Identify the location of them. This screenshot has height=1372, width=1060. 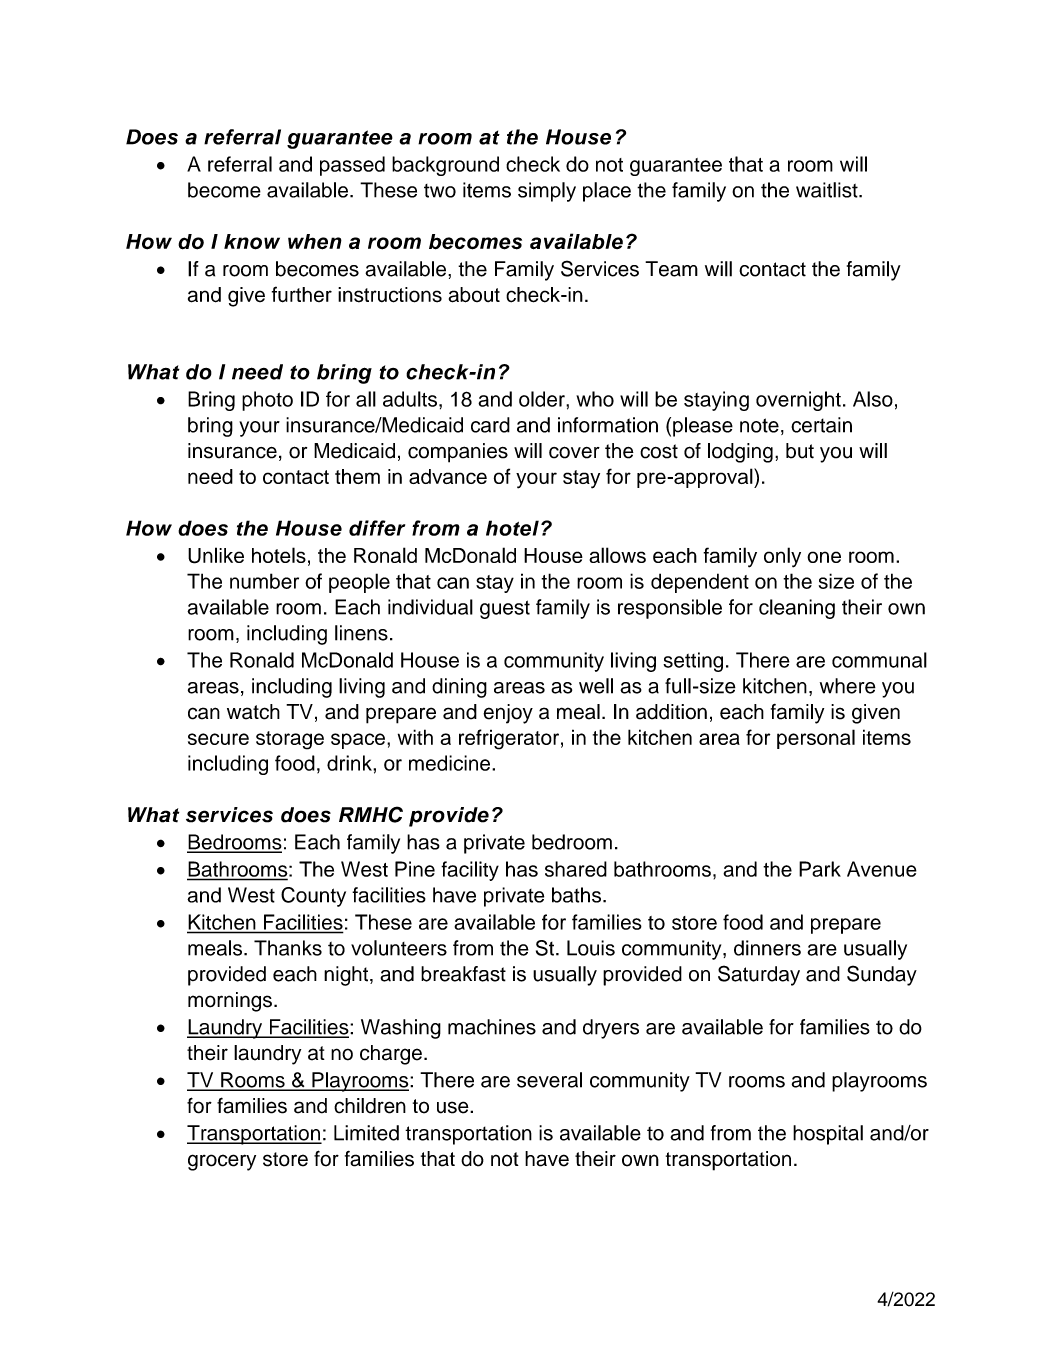
(357, 476).
